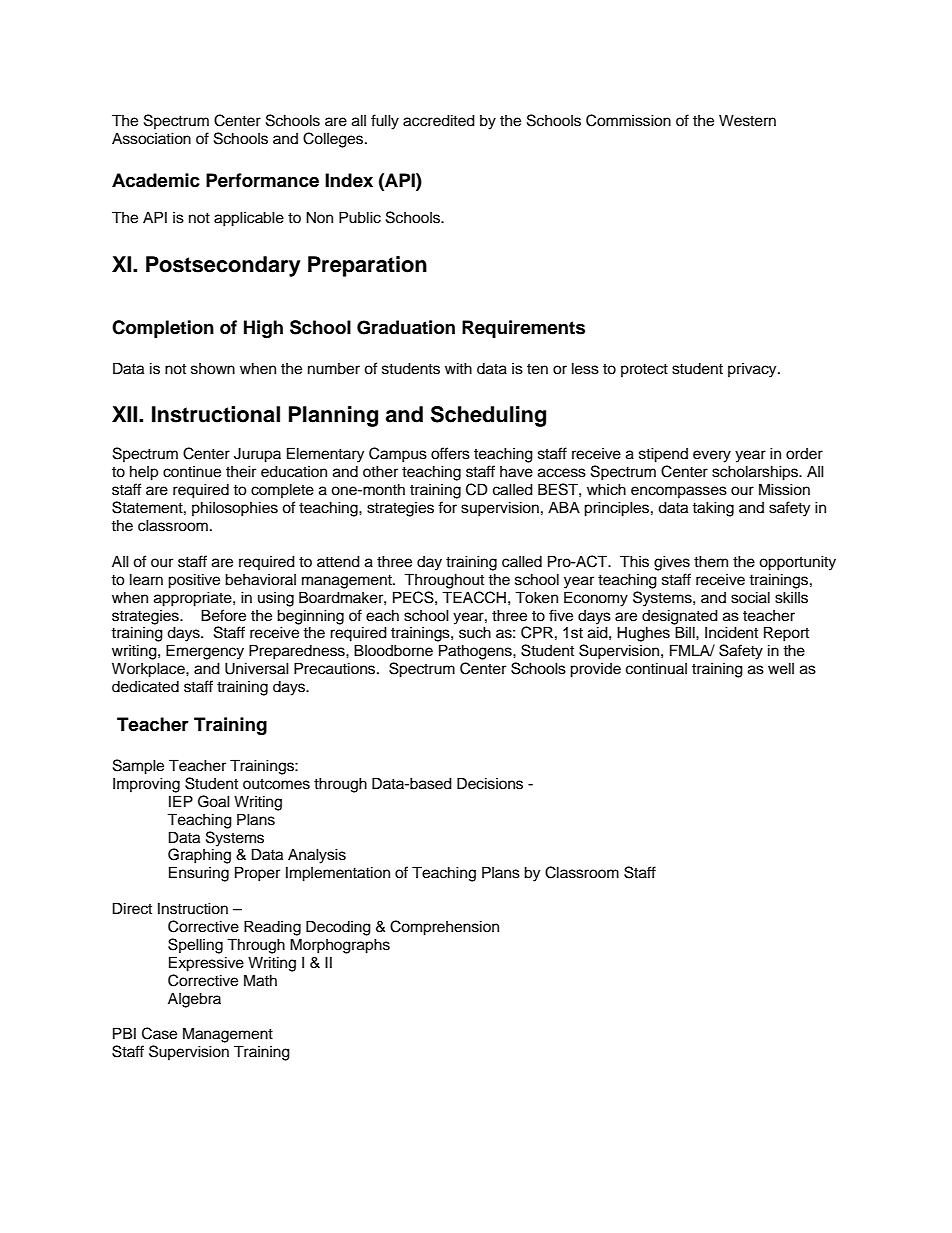 Image resolution: width=952 pixels, height=1233 pixels. Describe the element at coordinates (151, 138) in the image. I see `Association` at that location.
